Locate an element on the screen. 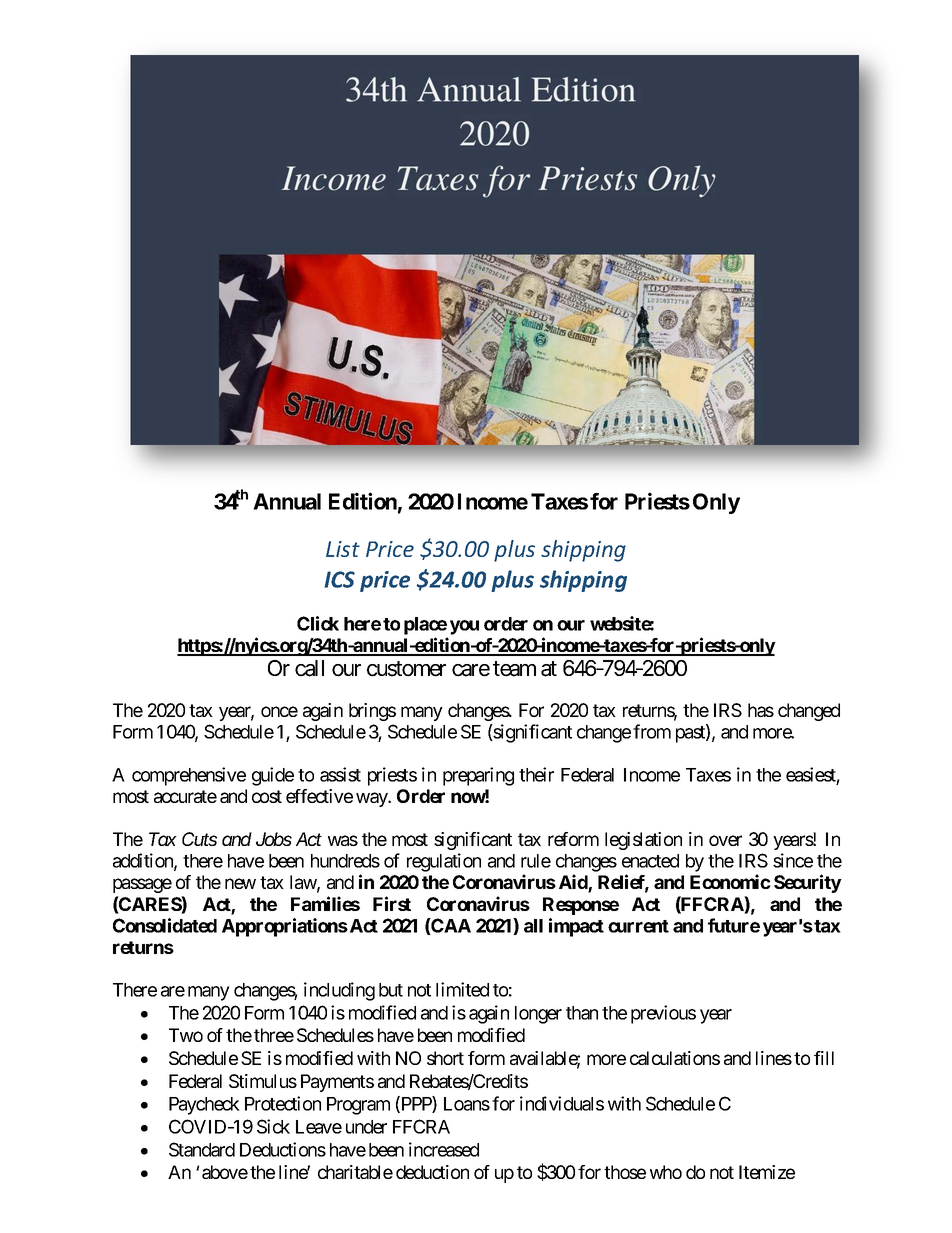 The image size is (952, 1233). regulation is located at coordinates (444, 862).
